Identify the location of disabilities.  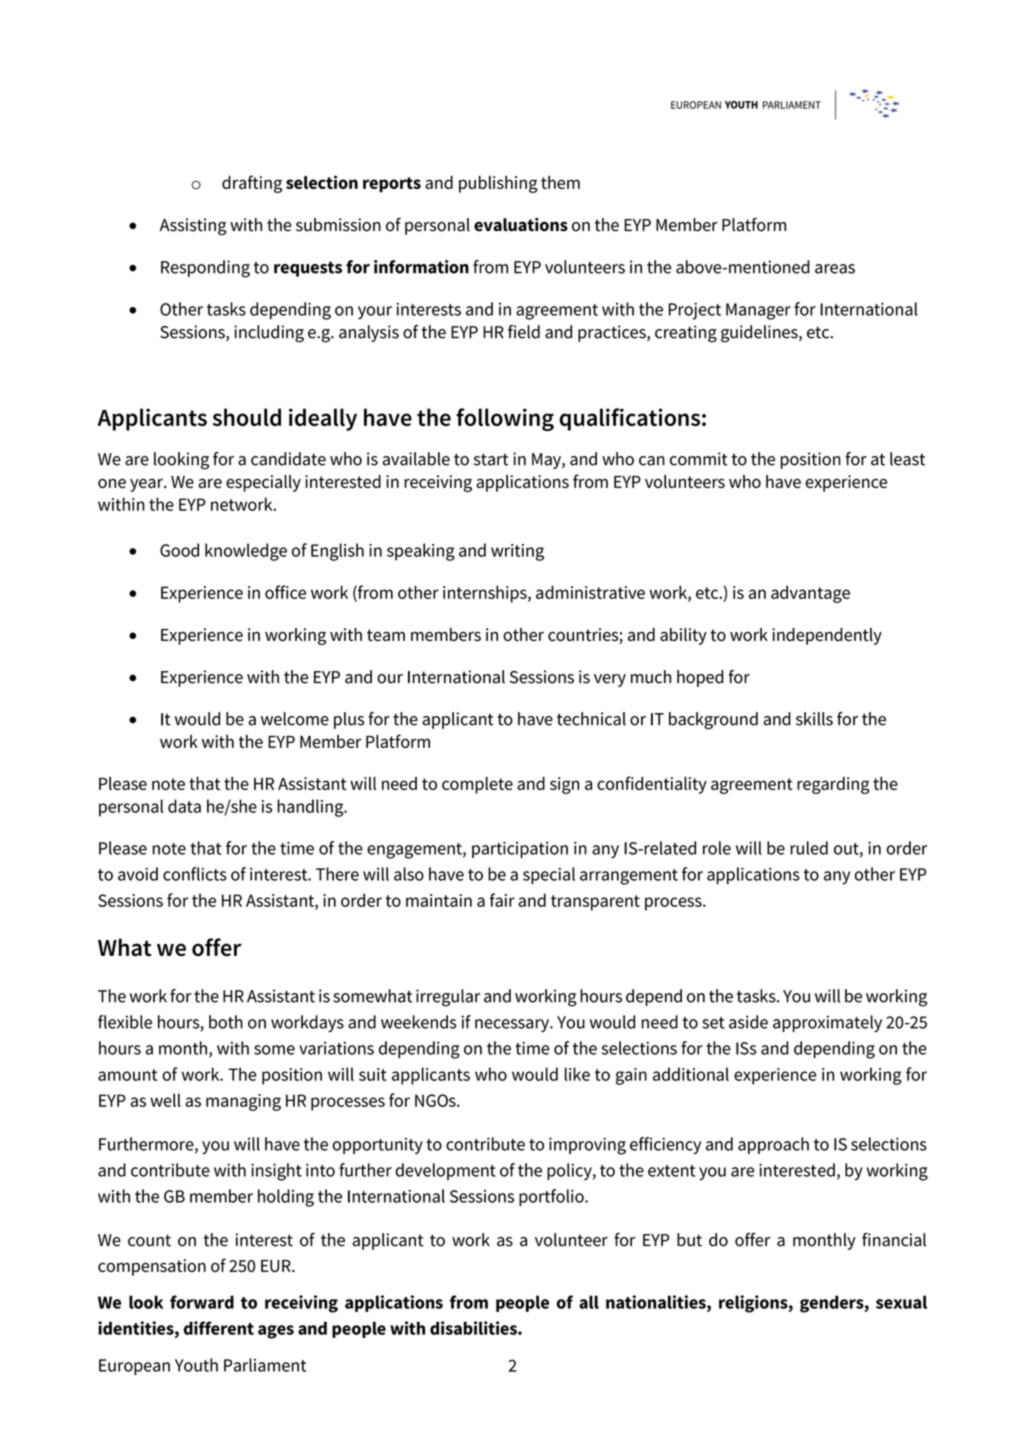
(474, 1328).
